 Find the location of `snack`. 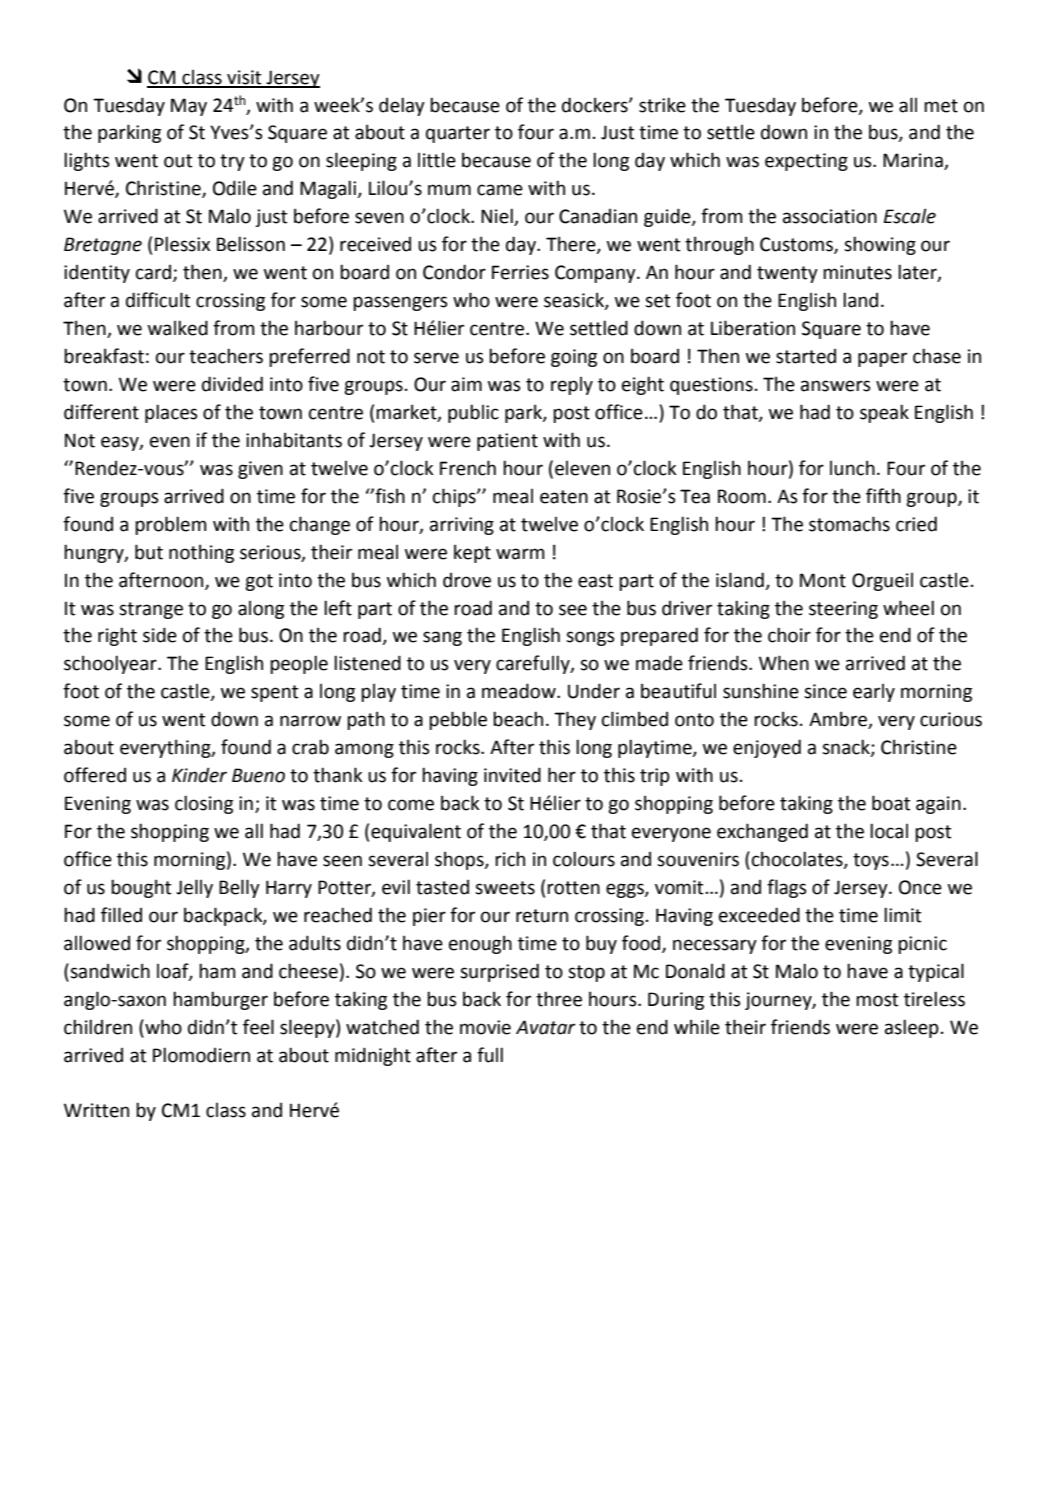

snack is located at coordinates (847, 748).
